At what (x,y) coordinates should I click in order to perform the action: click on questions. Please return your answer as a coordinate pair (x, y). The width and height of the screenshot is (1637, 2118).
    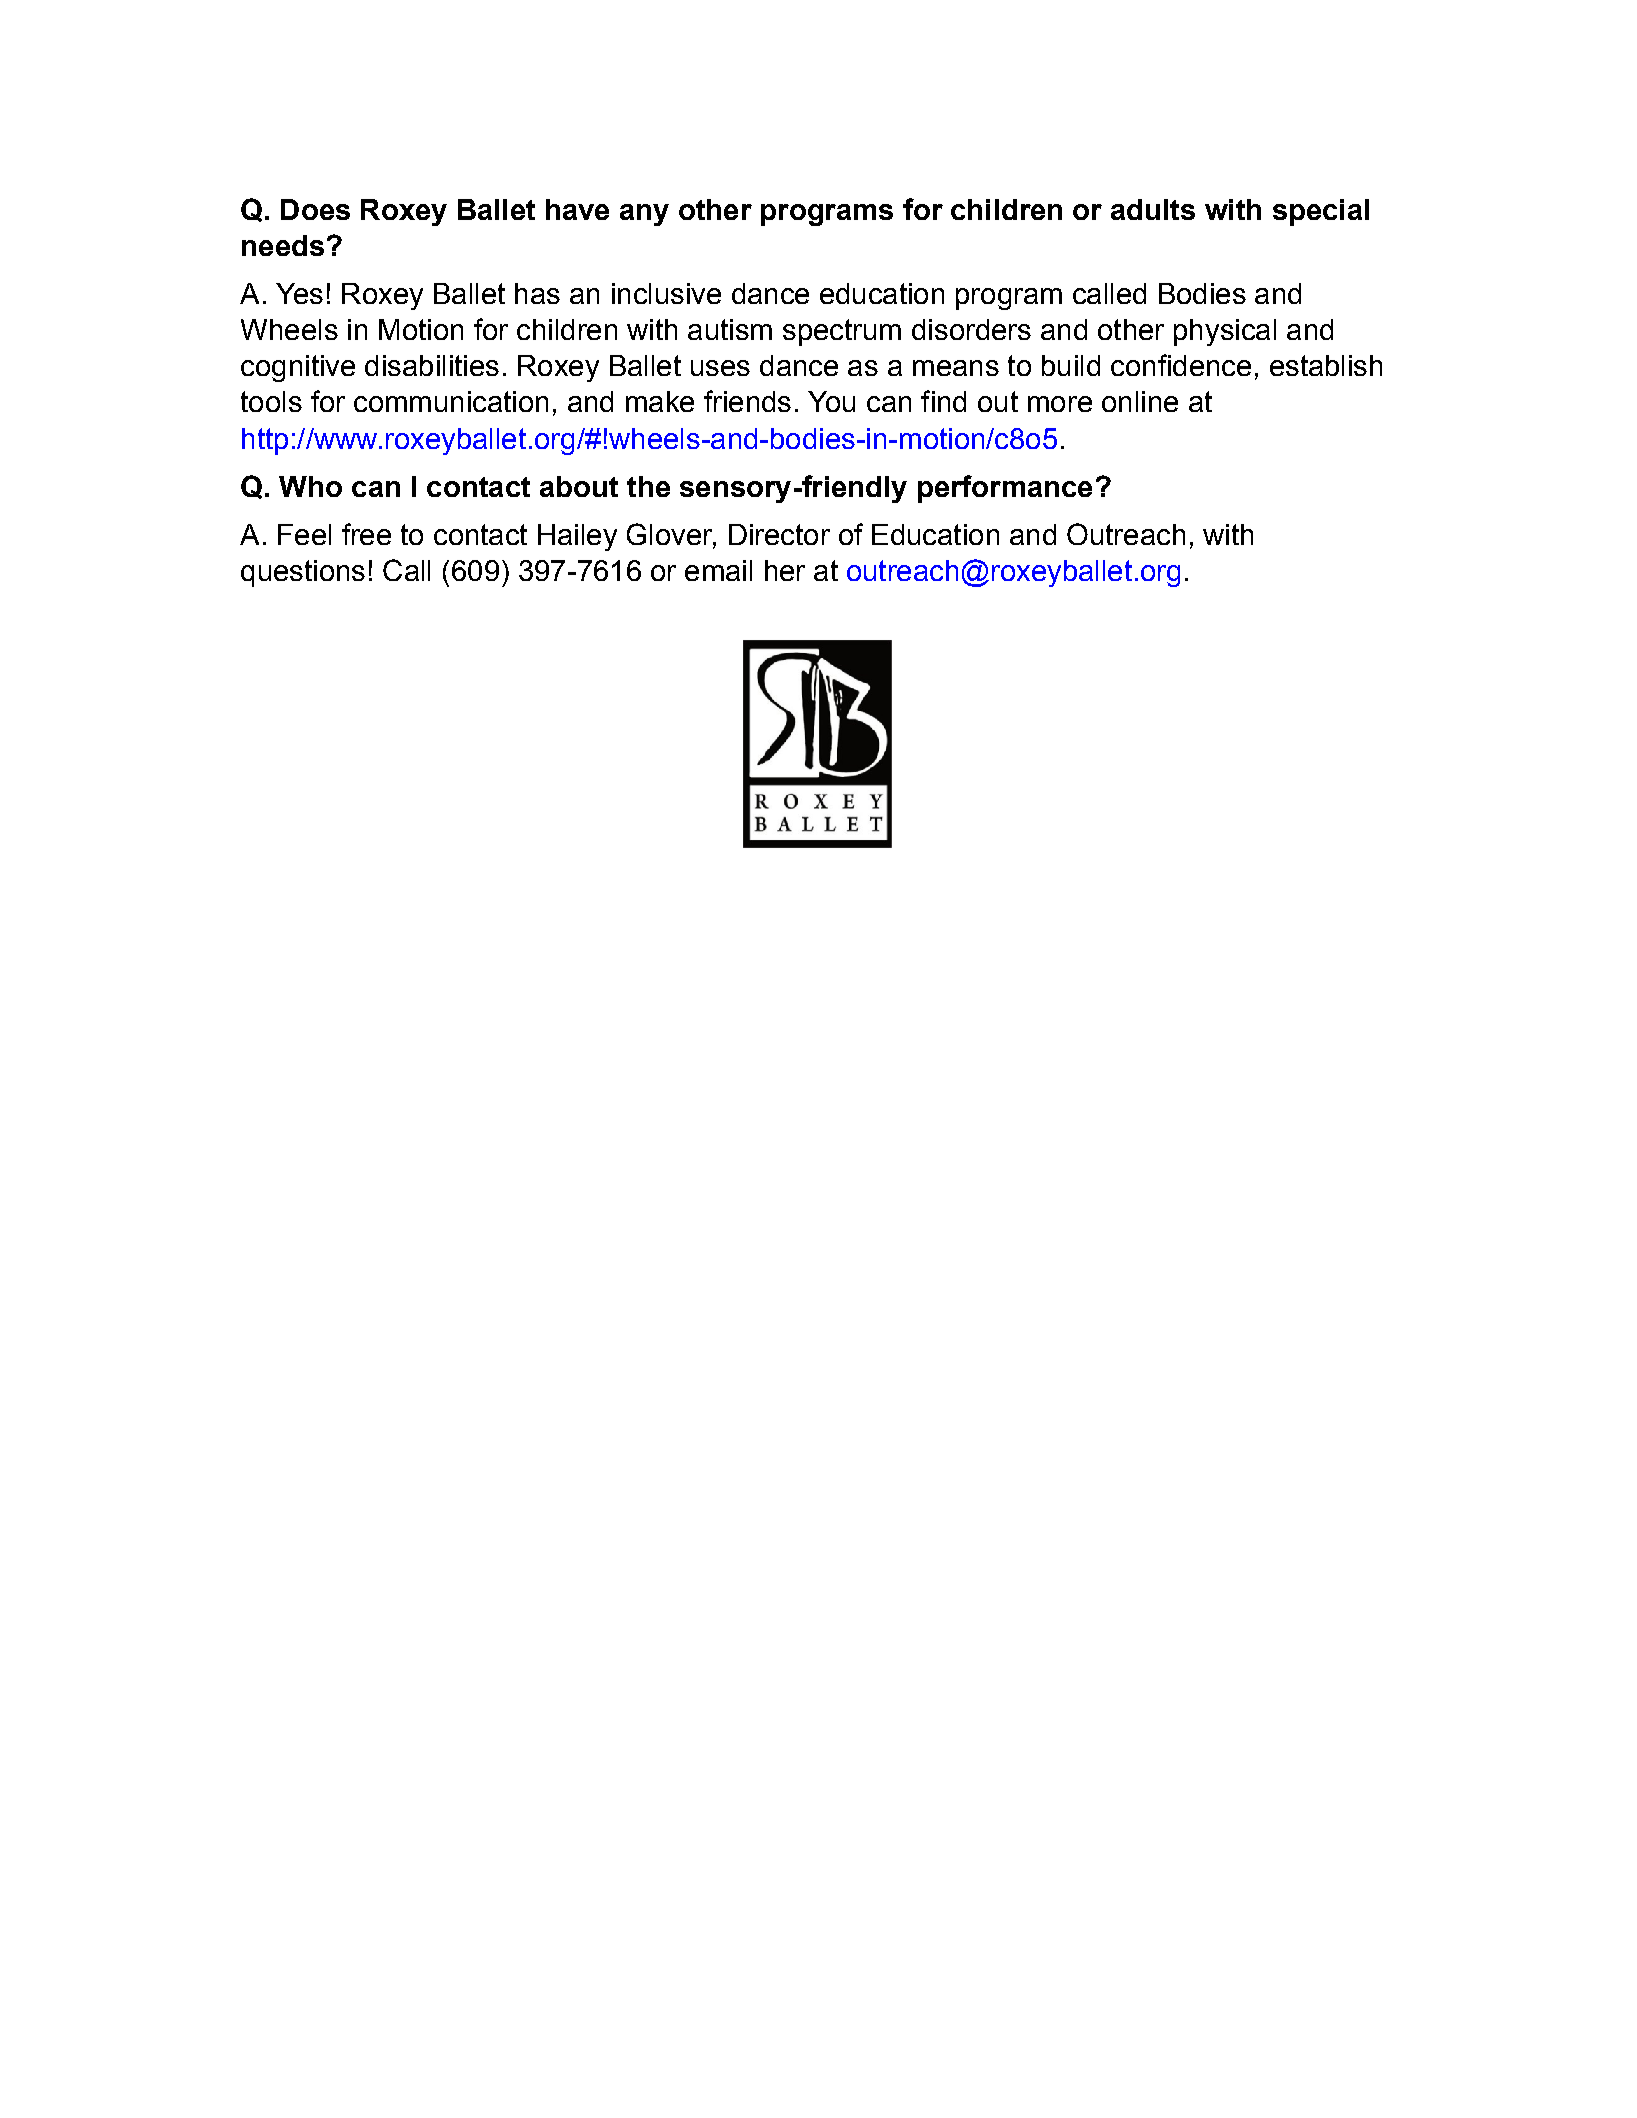
    Looking at the image, I should click on (303, 573).
